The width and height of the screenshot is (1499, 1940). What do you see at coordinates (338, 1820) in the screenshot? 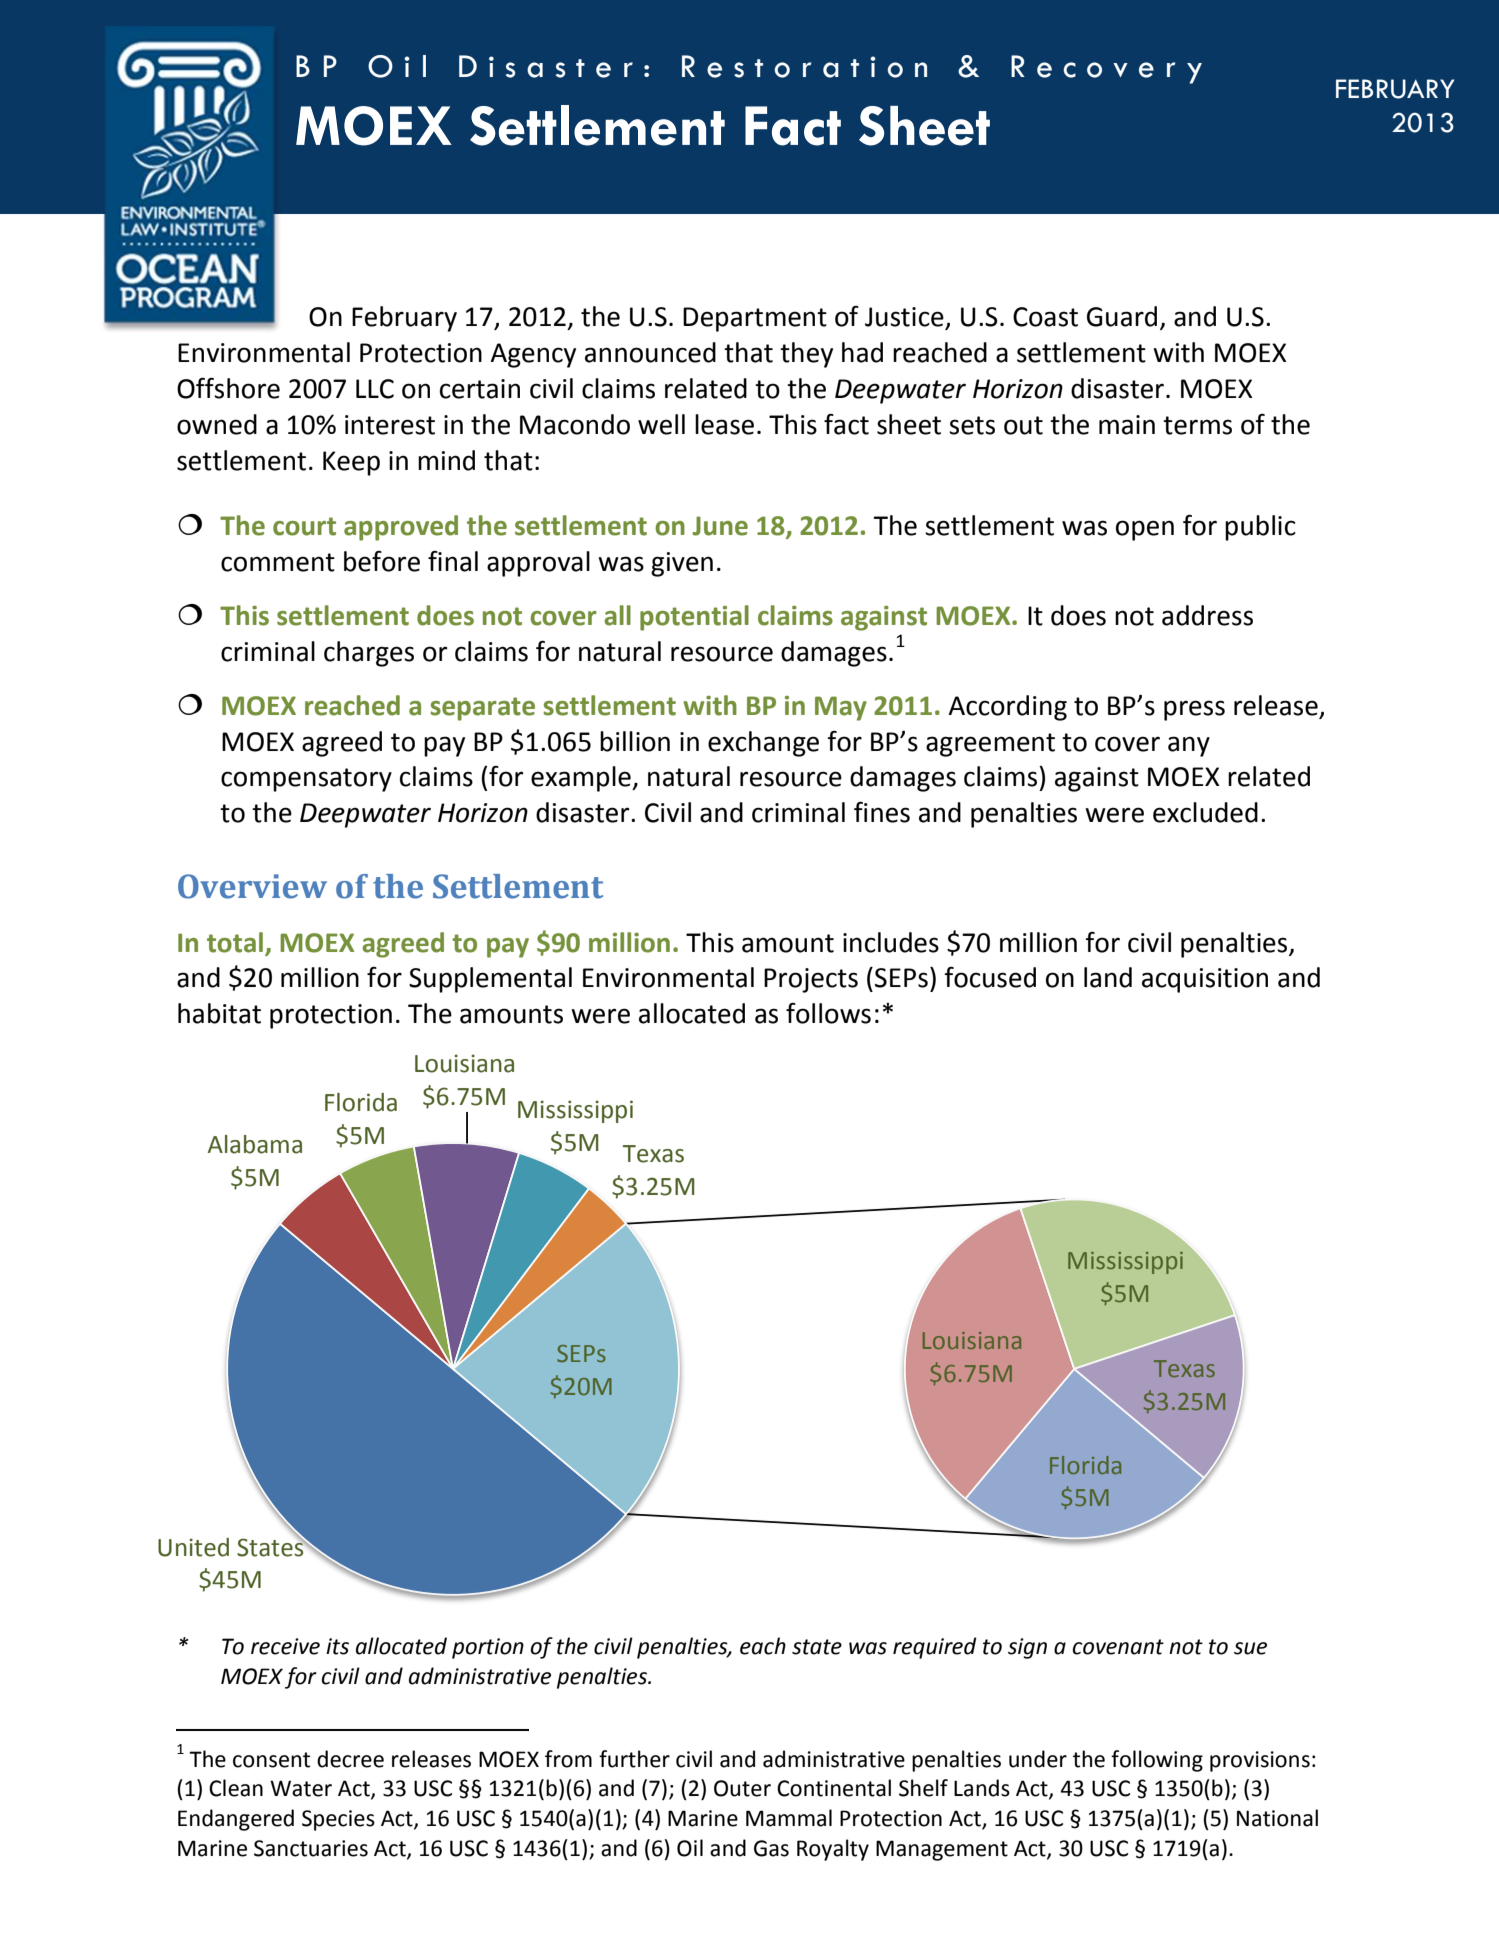
I see `Species` at bounding box center [338, 1820].
